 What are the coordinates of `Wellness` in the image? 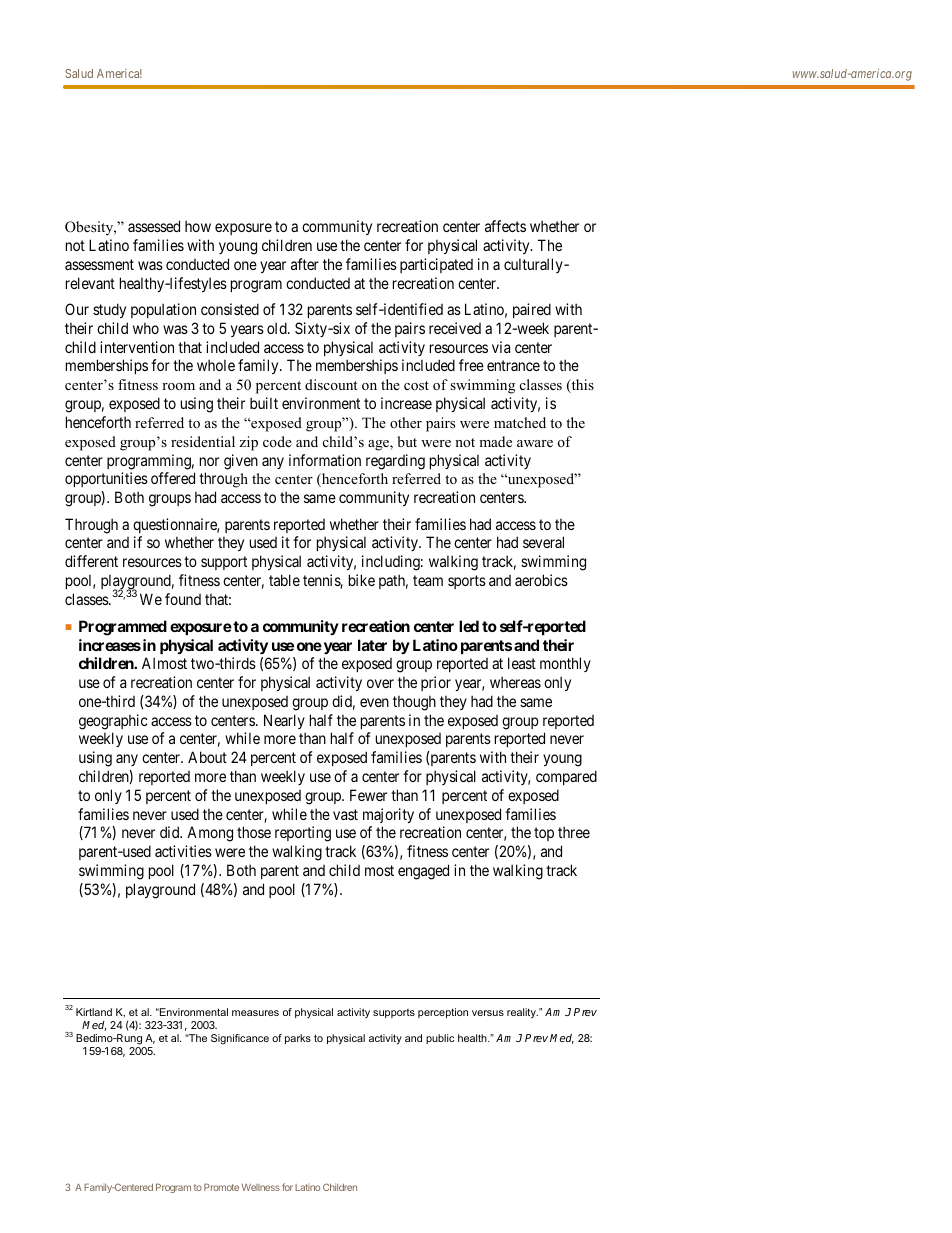 It's located at (261, 1187).
